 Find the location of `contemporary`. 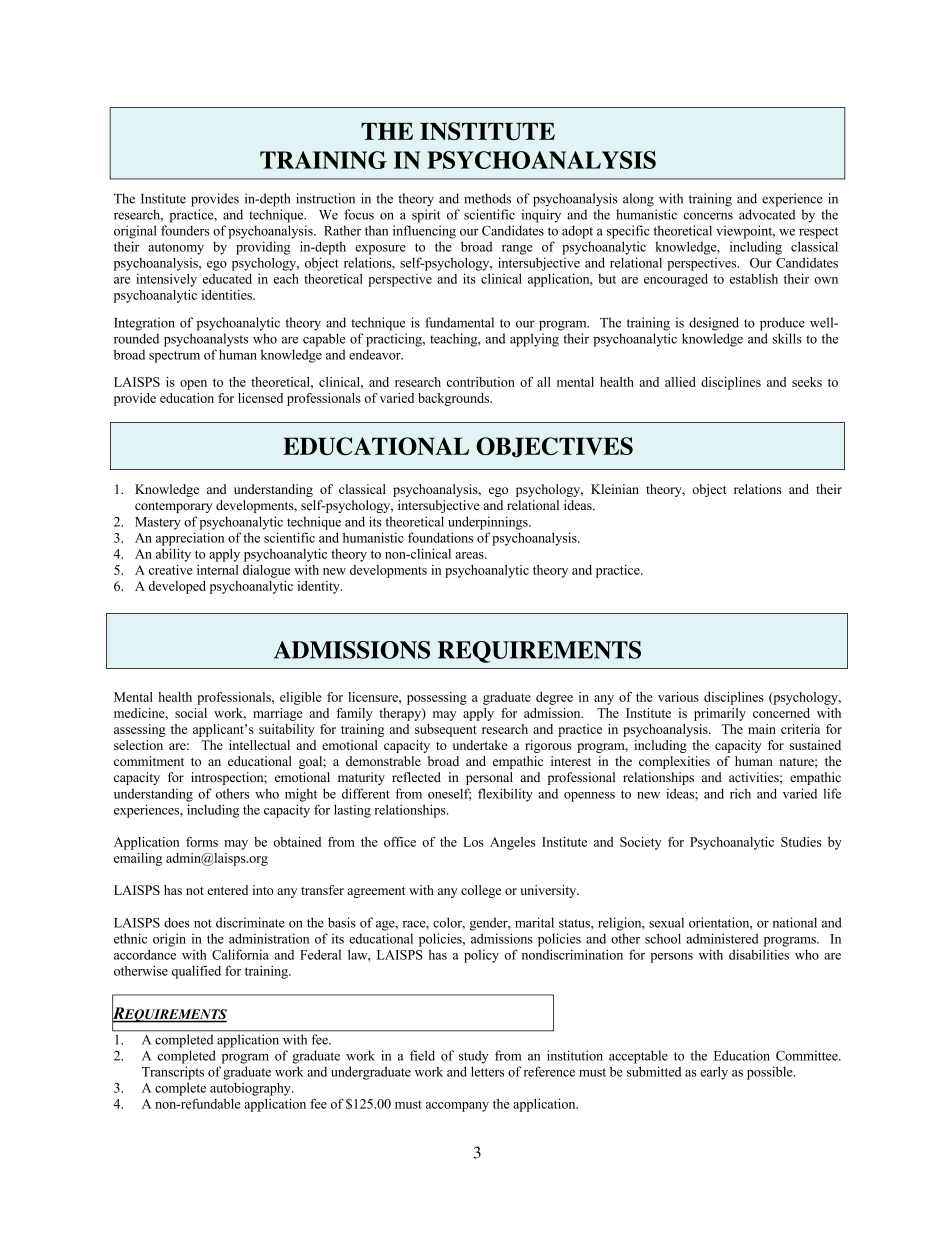

contemporary is located at coordinates (173, 507).
